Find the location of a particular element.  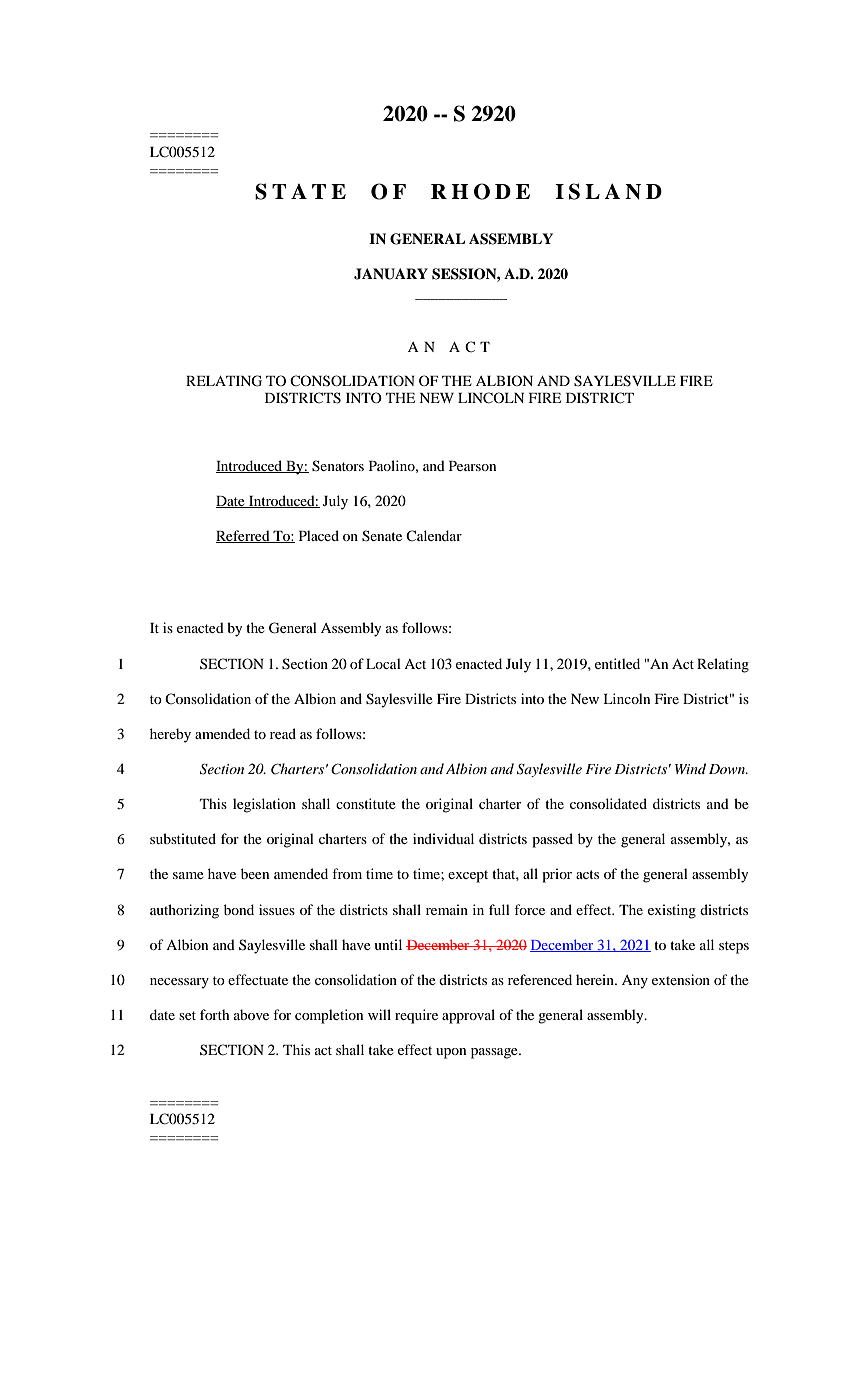

Senators is located at coordinates (338, 466).
